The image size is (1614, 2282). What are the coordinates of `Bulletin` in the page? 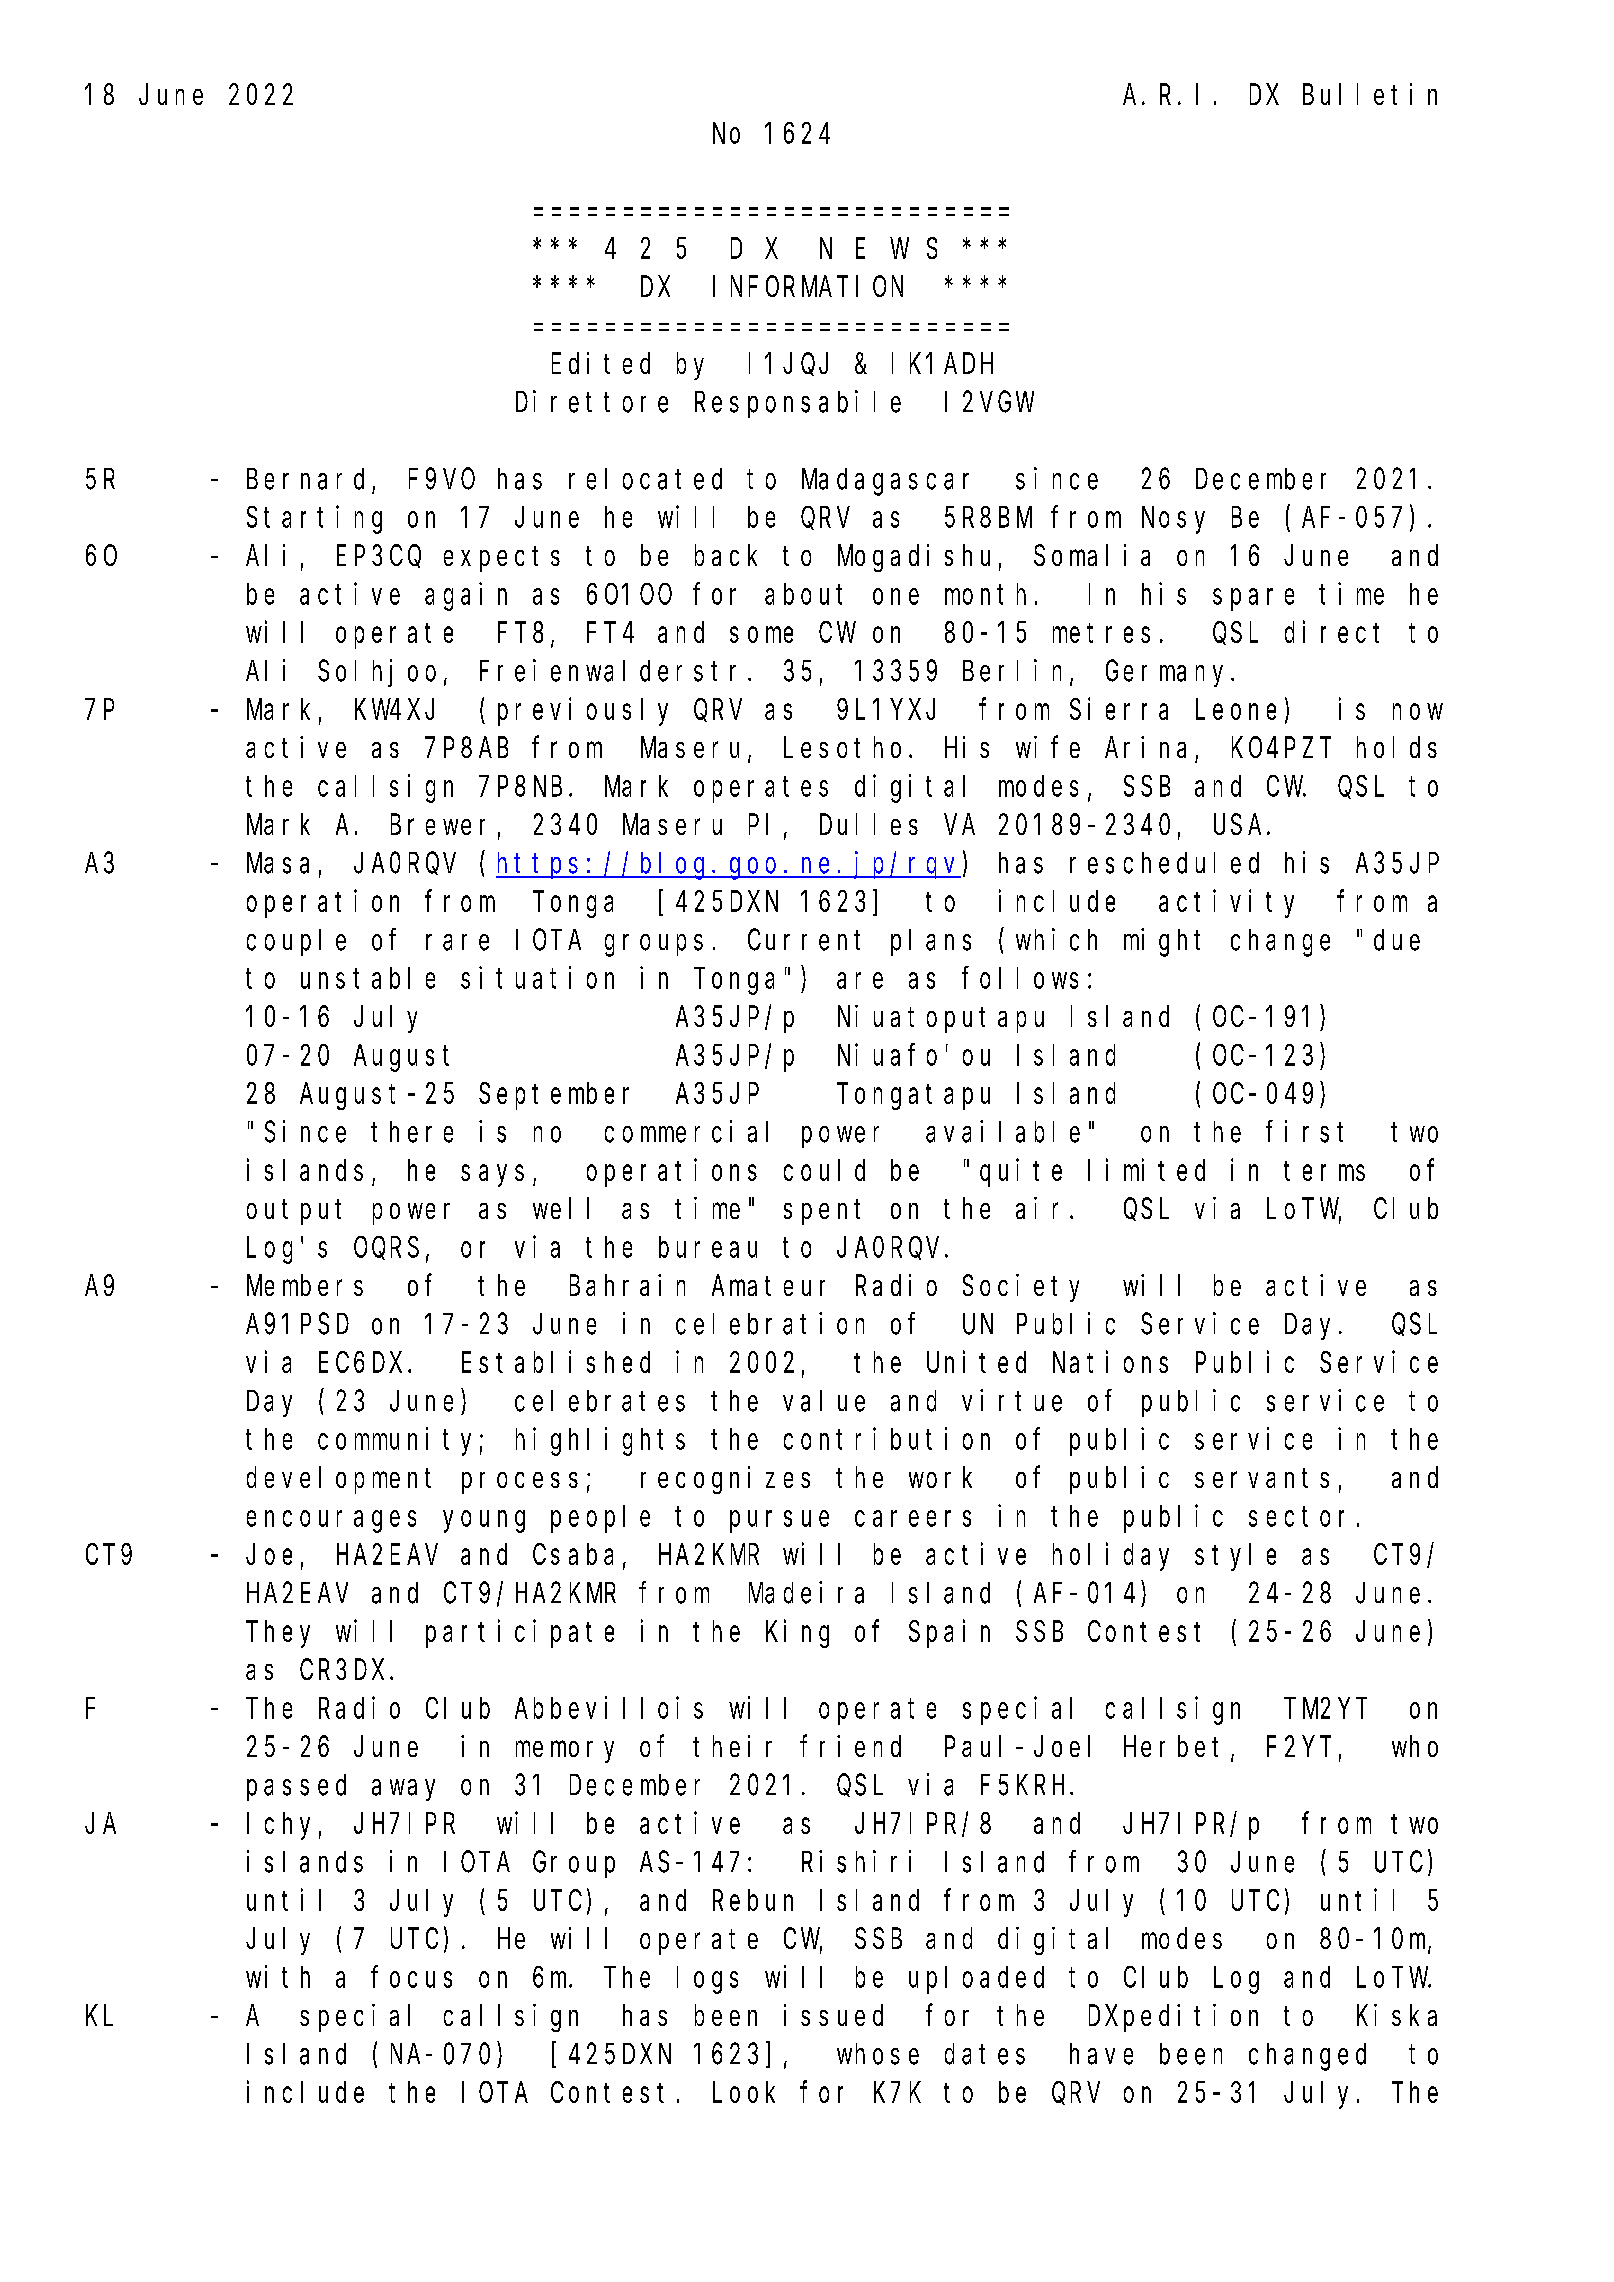 It's located at (1370, 94).
